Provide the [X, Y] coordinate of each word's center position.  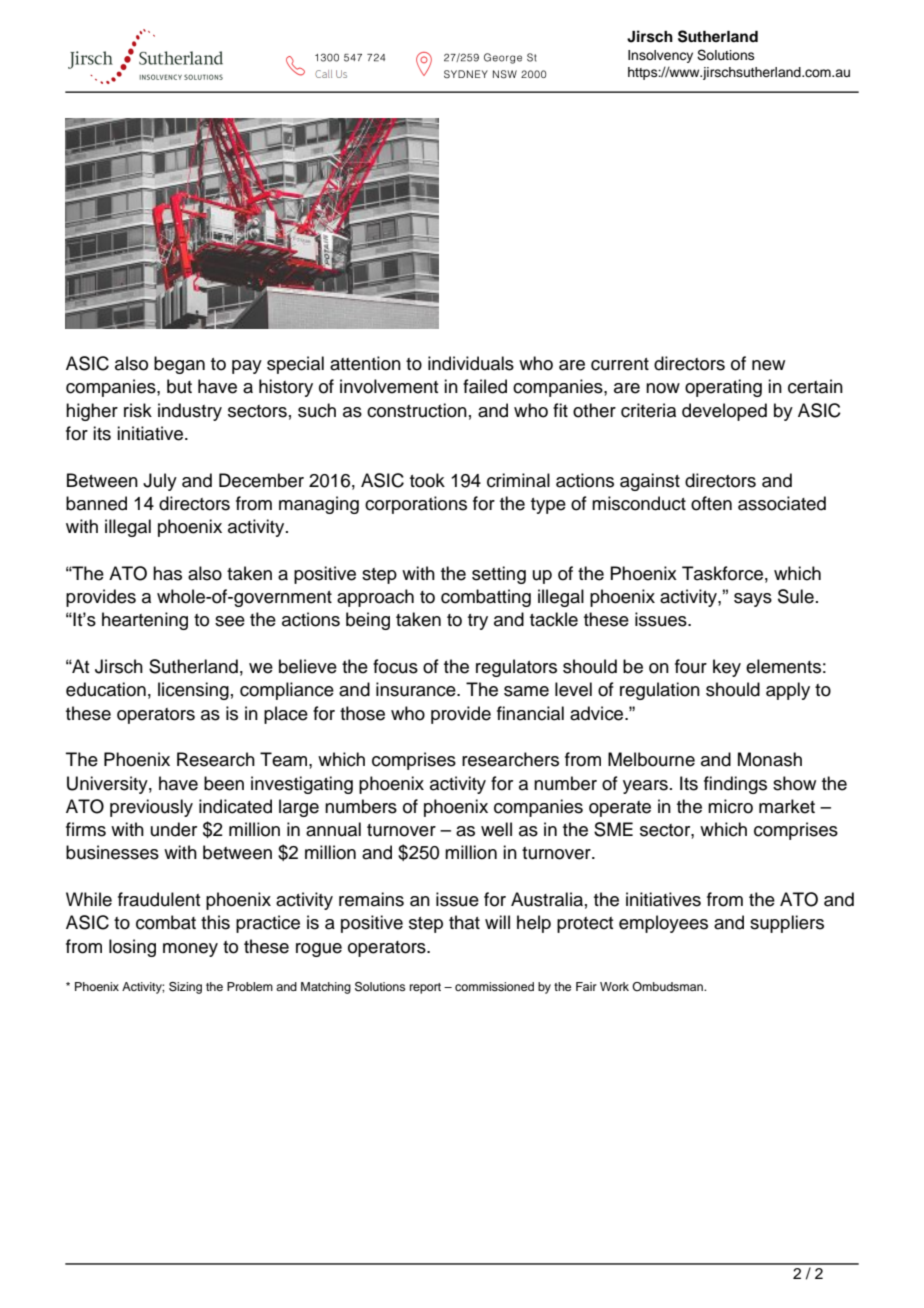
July [160, 482]
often [711, 503]
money [190, 950]
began [179, 365]
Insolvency [660, 56]
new [768, 365]
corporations [416, 505]
